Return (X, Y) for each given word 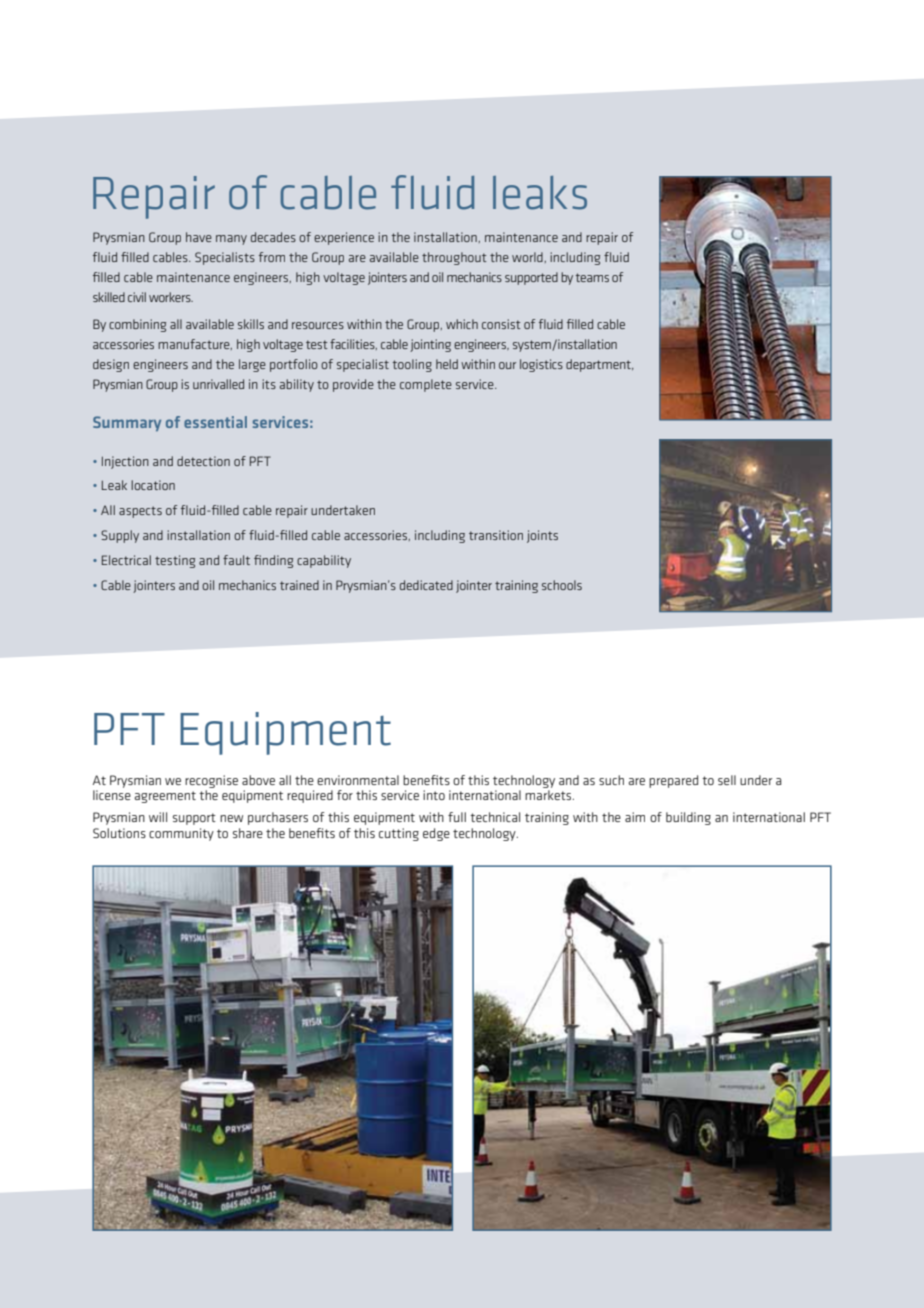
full (457, 817)
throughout (454, 258)
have (199, 237)
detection (203, 461)
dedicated (426, 585)
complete (426, 385)
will (158, 817)
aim (635, 817)
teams (592, 277)
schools (562, 585)
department (599, 365)
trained (299, 585)
